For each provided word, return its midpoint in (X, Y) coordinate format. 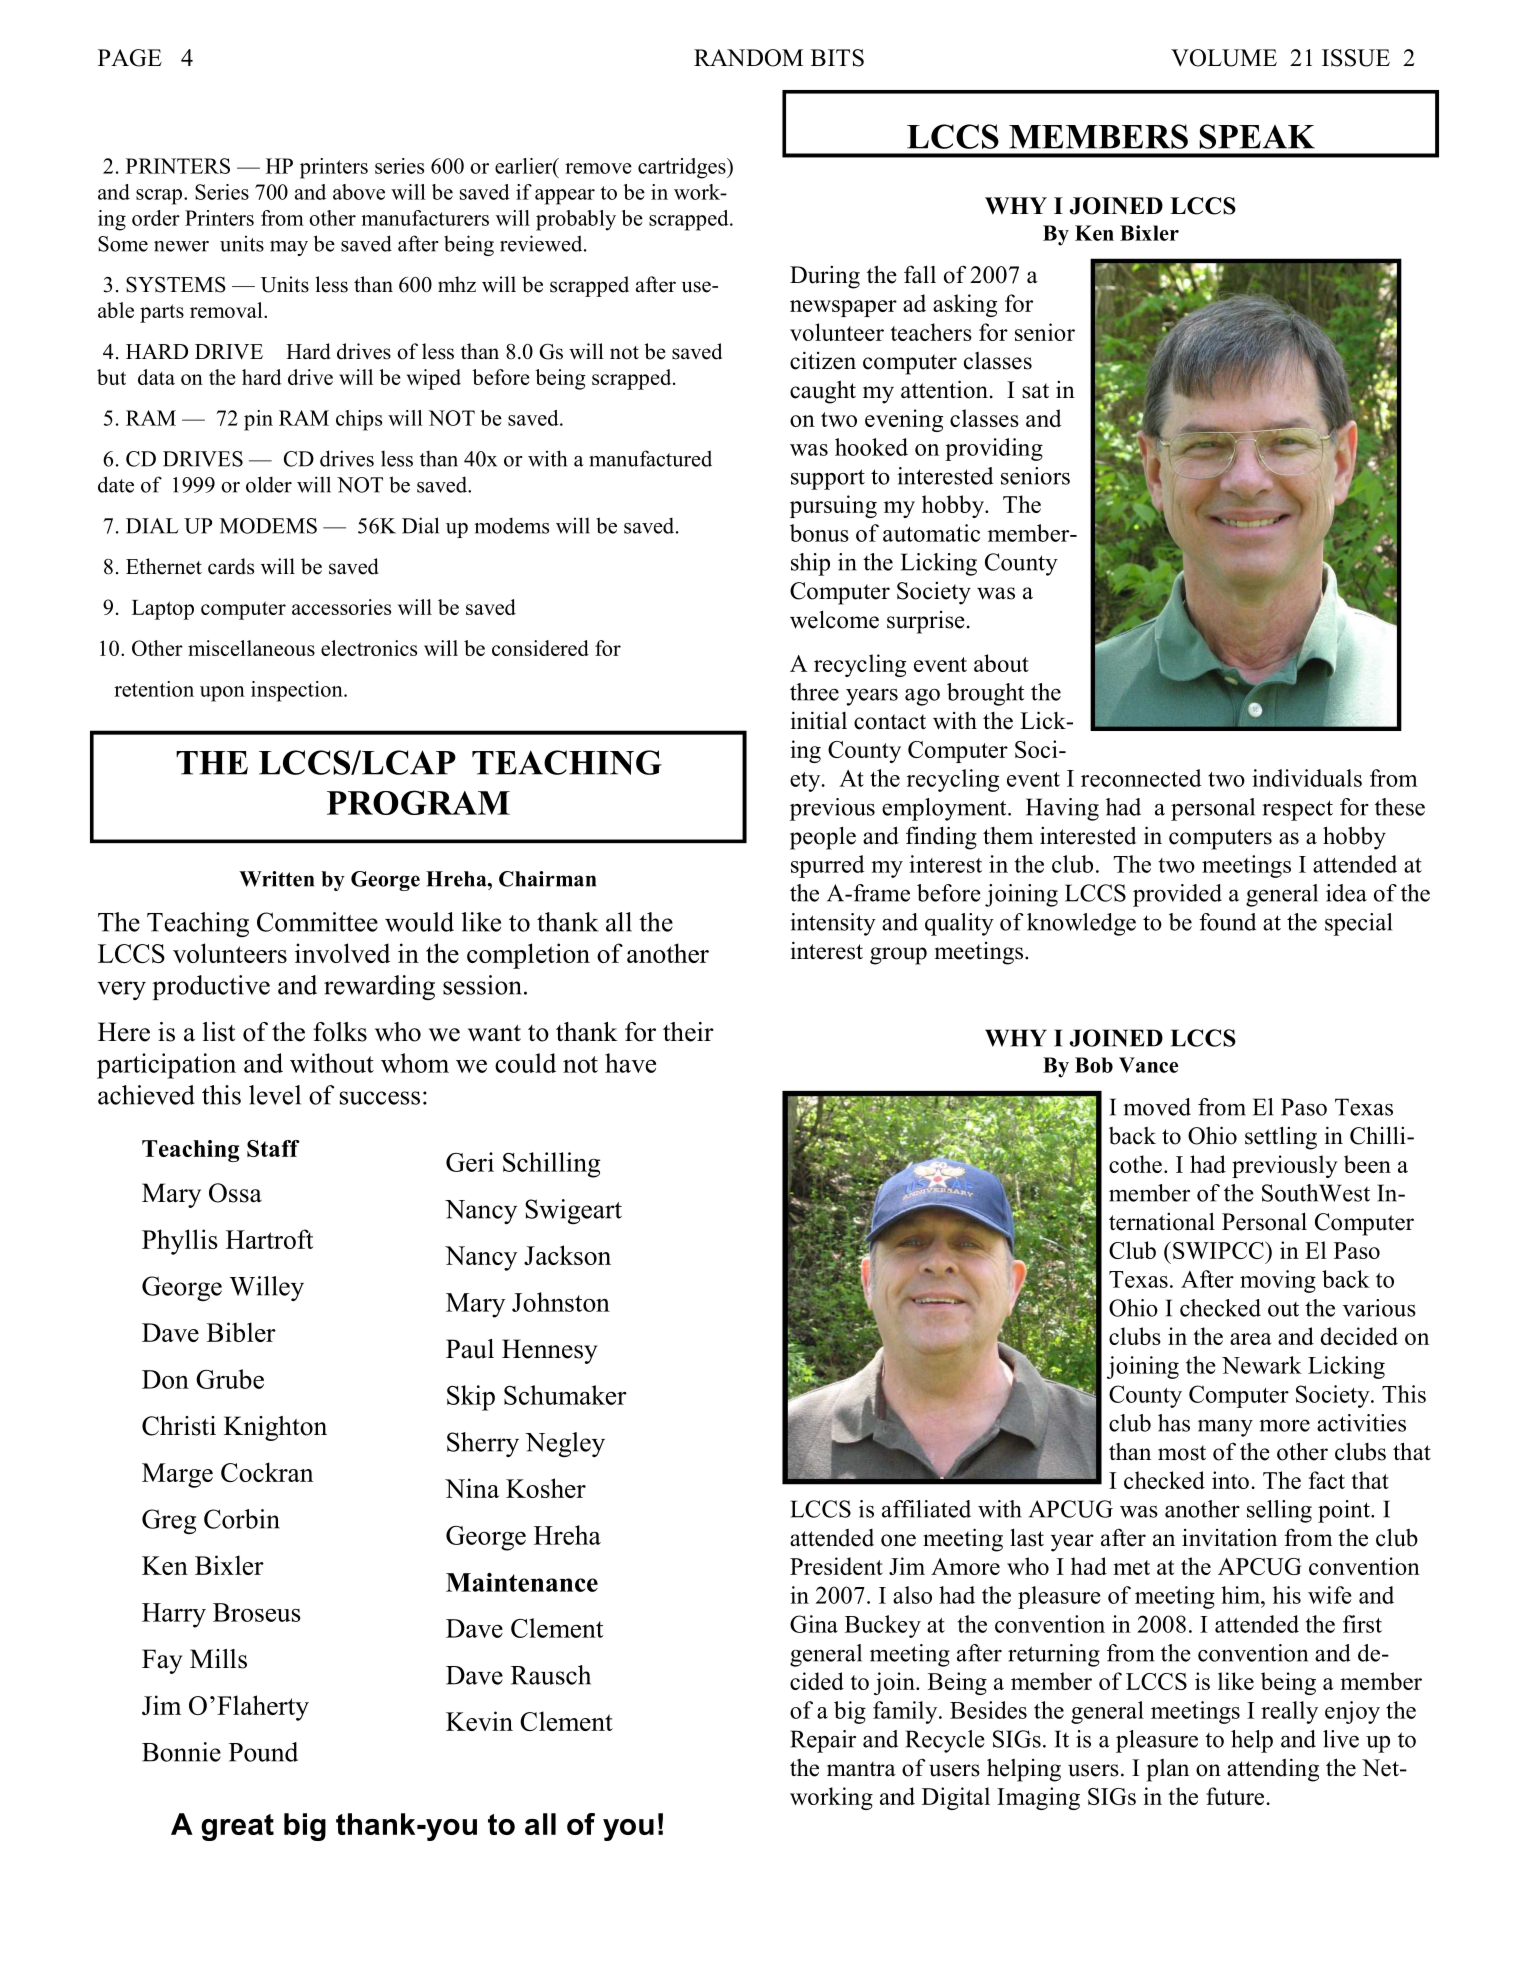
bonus (819, 533)
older (269, 484)
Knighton (275, 1428)
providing (994, 449)
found (1227, 922)
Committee (317, 922)
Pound (263, 1752)
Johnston (561, 1302)
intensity (833, 924)
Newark (1262, 1365)
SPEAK (1257, 136)
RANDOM (748, 58)
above (359, 192)
